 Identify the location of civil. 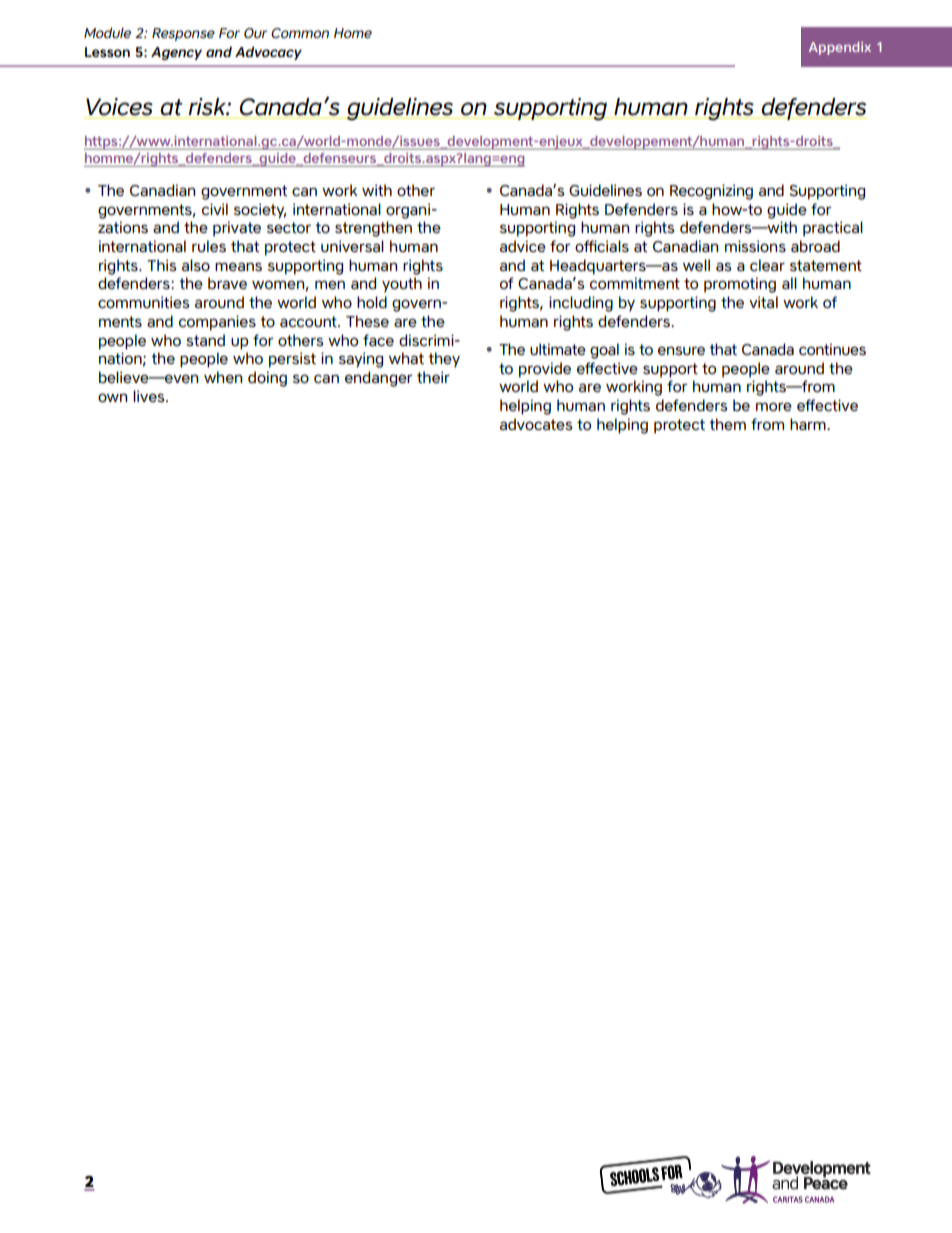
(215, 209).
